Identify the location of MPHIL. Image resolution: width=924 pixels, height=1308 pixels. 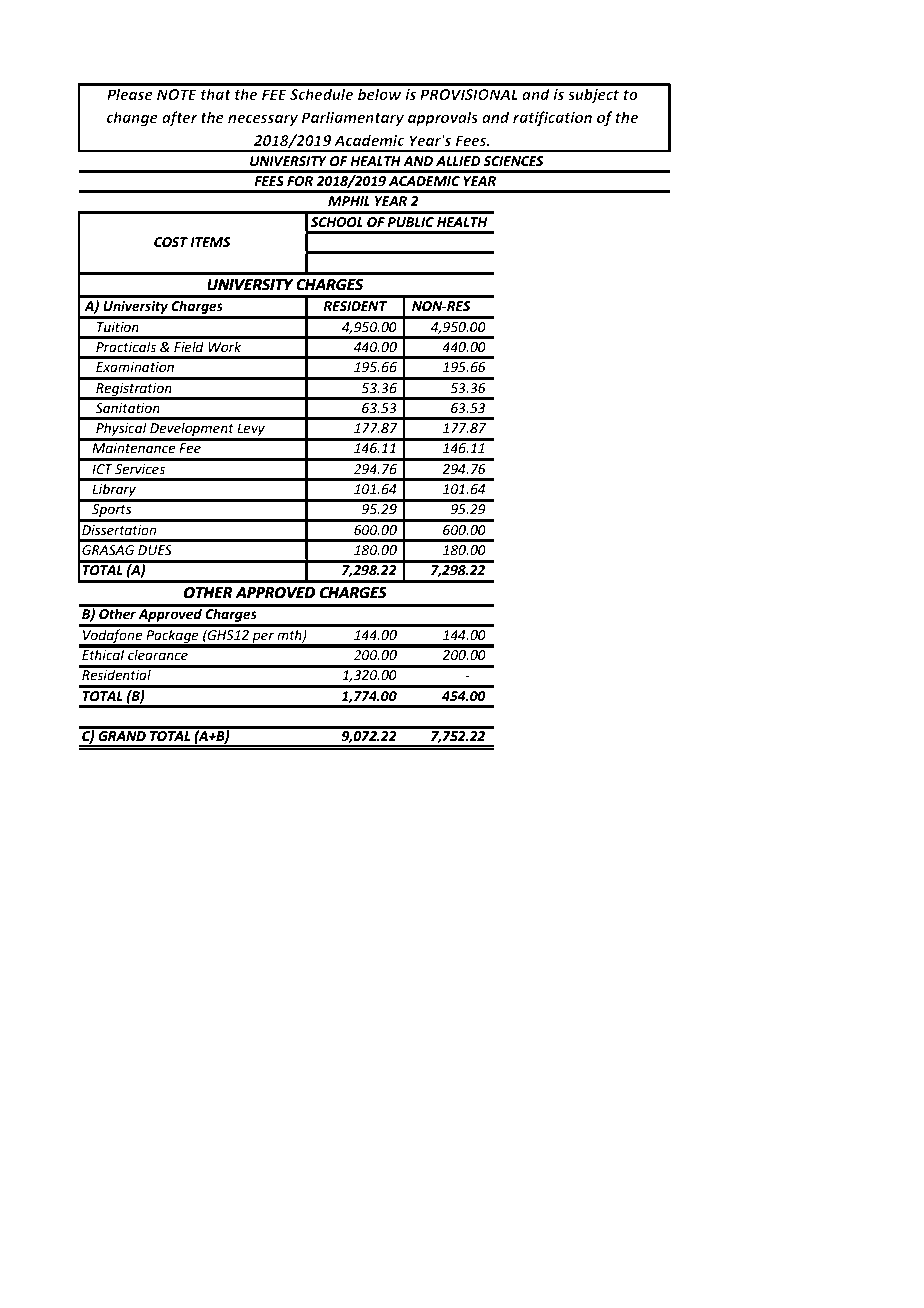
(349, 201).
